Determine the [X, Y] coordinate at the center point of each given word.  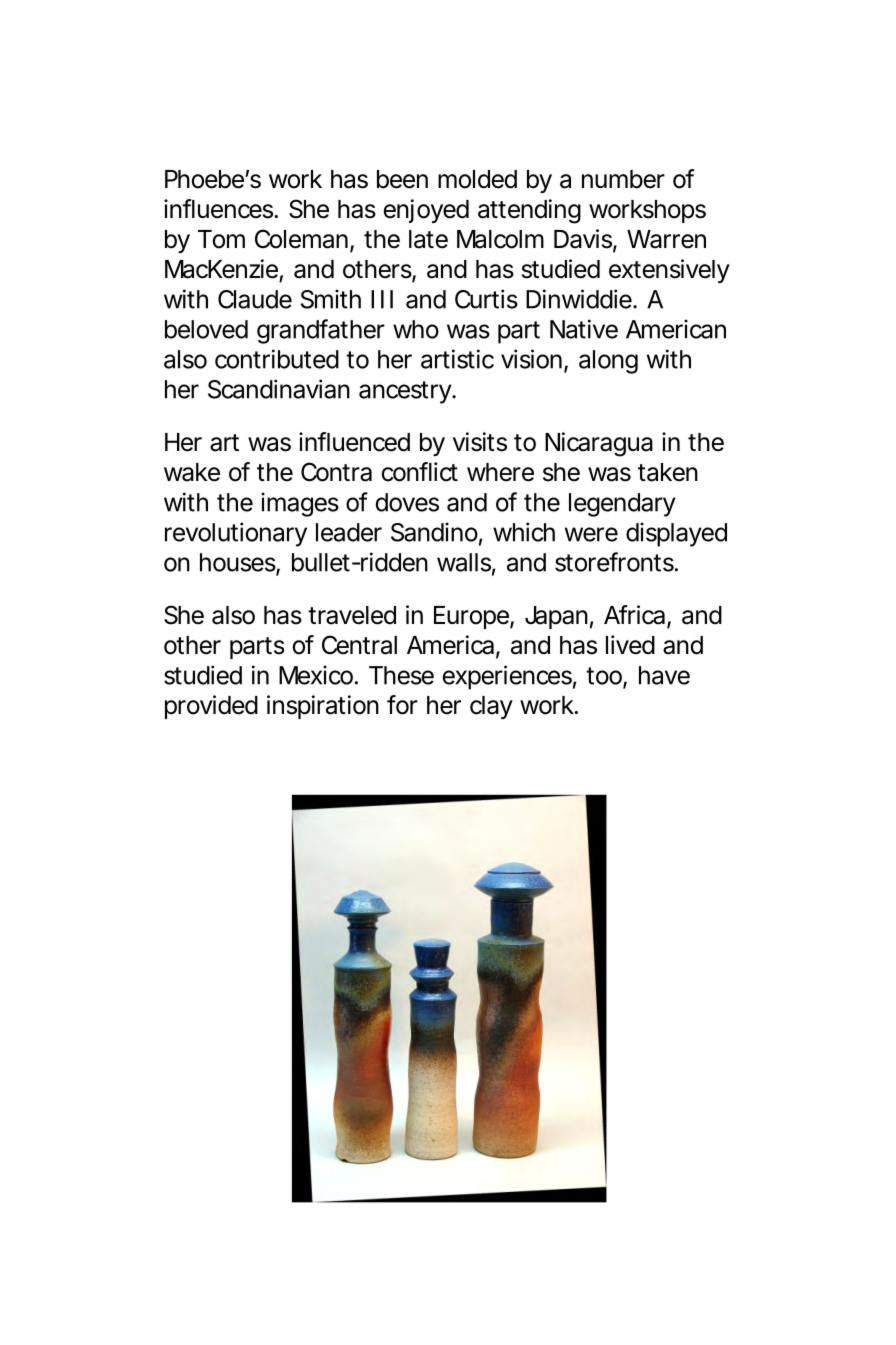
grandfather [321, 331]
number [623, 179]
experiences [507, 677]
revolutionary [236, 534]
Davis [583, 239]
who [416, 329]
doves [407, 502]
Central [359, 645]
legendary [622, 505]
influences [218, 209]
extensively [669, 271]
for [402, 705]
